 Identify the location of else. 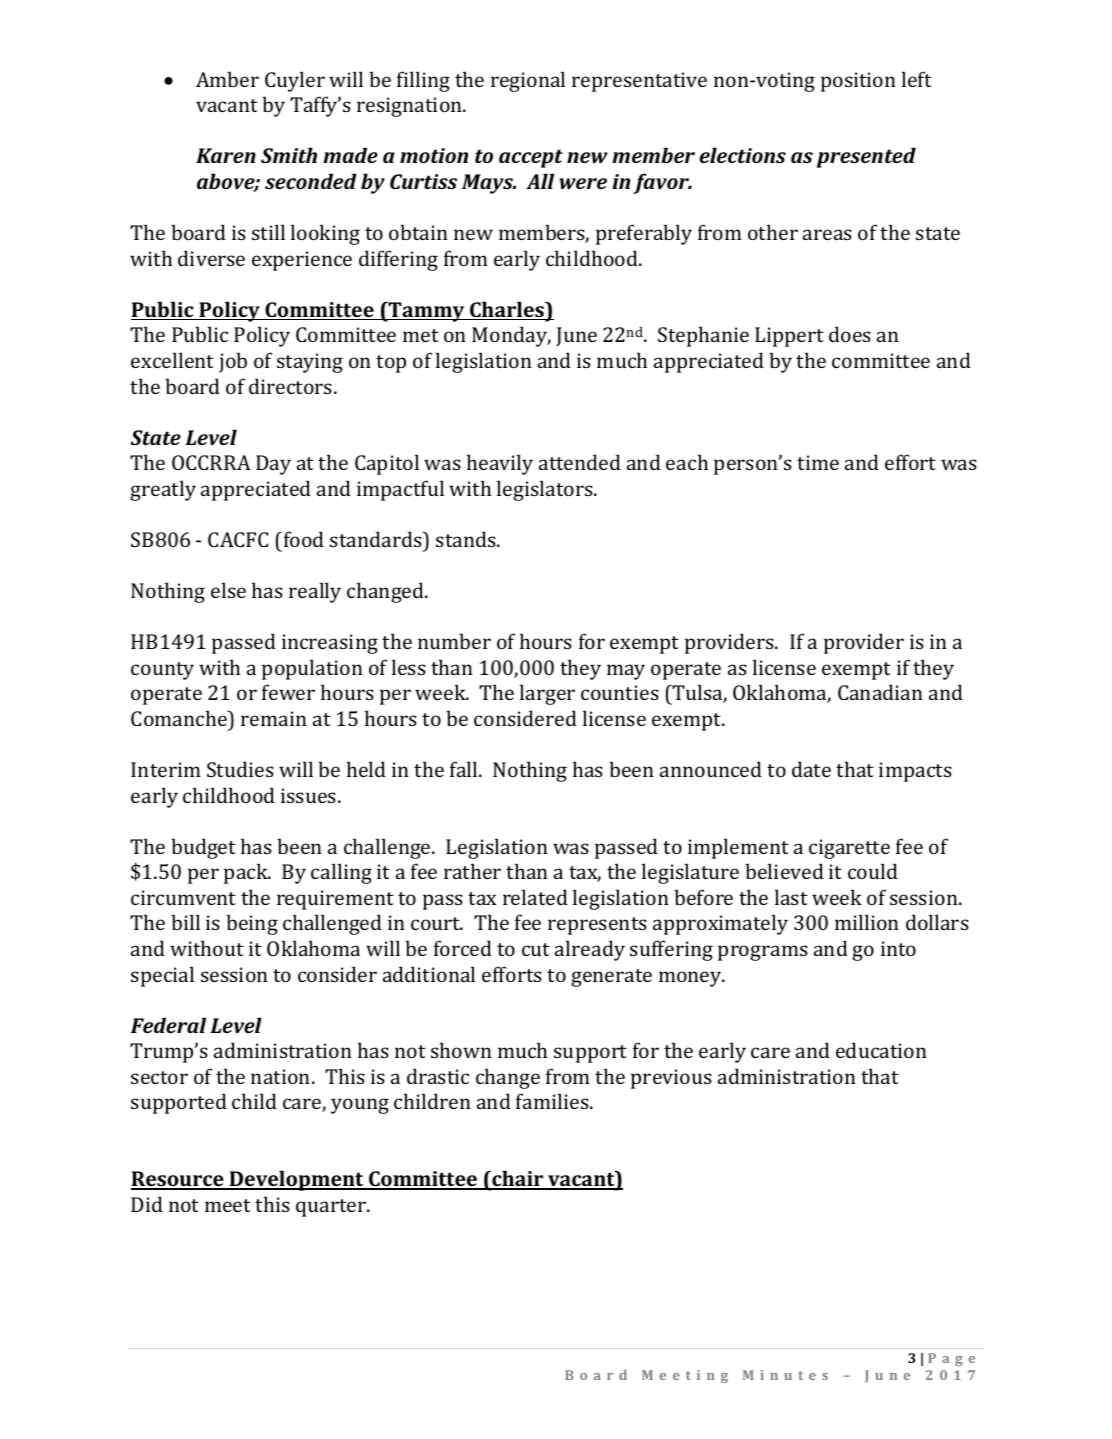
(228, 590).
